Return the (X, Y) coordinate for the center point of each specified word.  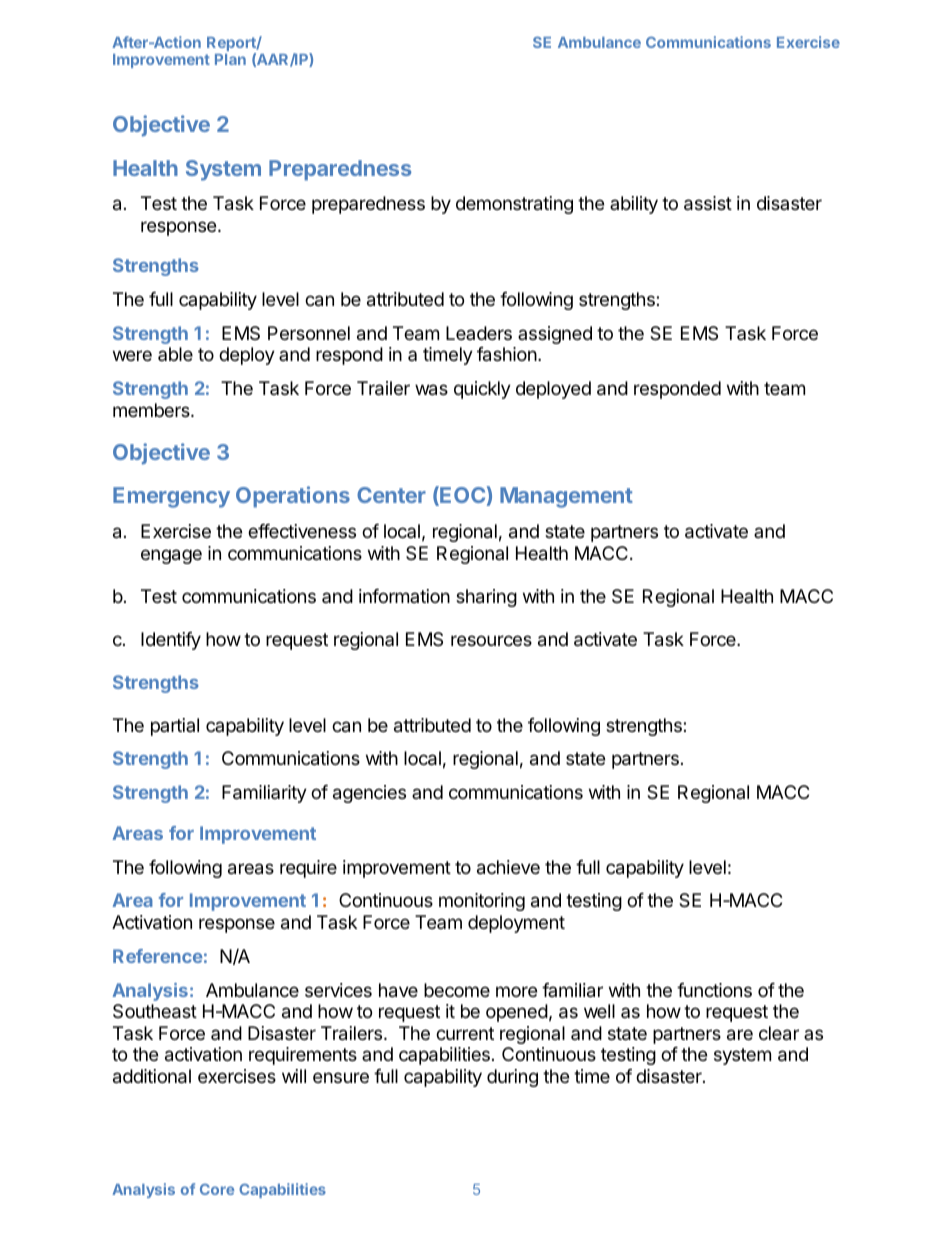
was (431, 390)
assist (708, 203)
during (512, 1078)
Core (217, 1189)
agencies (369, 794)
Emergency (171, 497)
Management (566, 497)
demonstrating (514, 205)
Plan (230, 59)
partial (175, 727)
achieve (508, 867)
